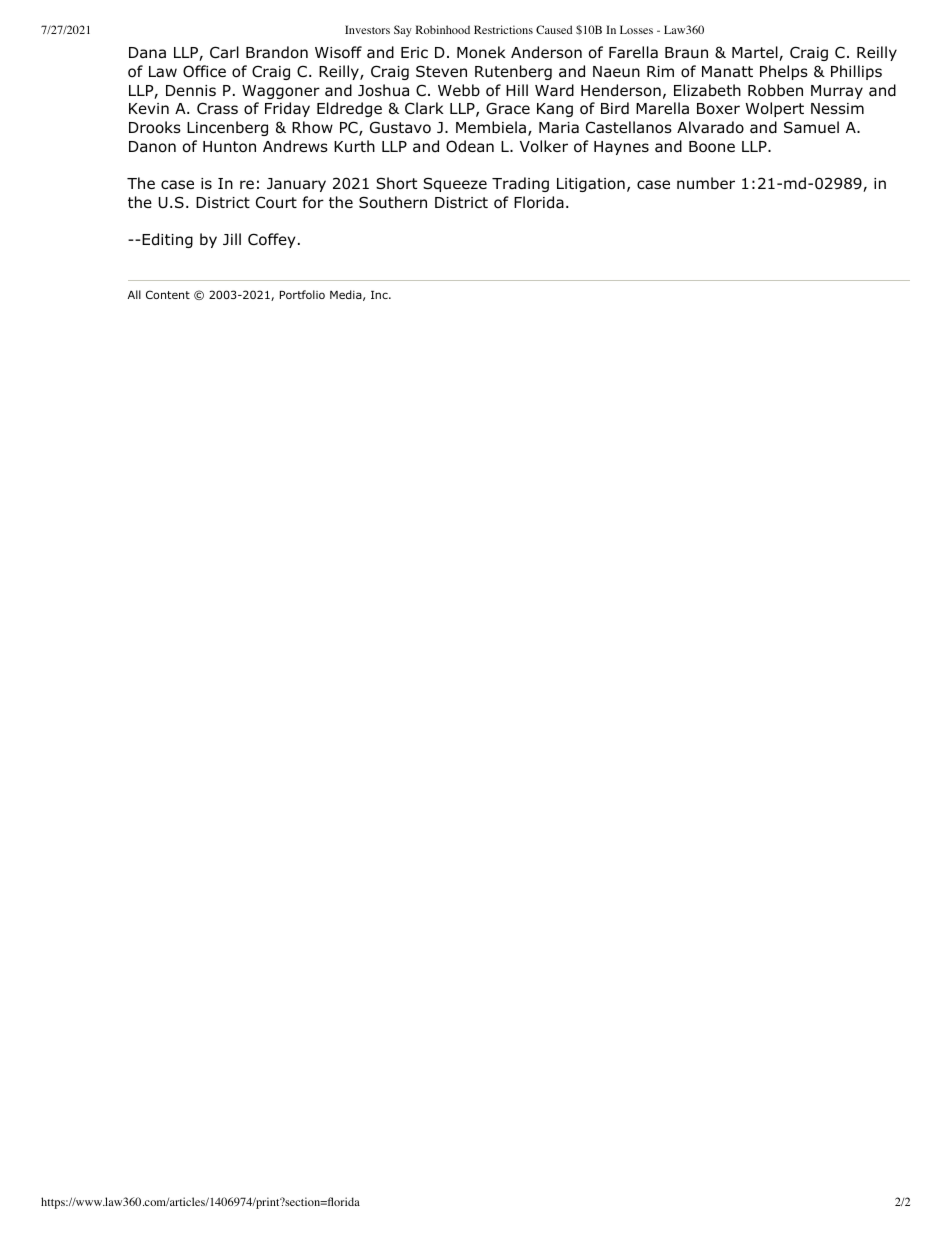  Describe the element at coordinates (217, 108) in the screenshot. I see `Crass` at that location.
